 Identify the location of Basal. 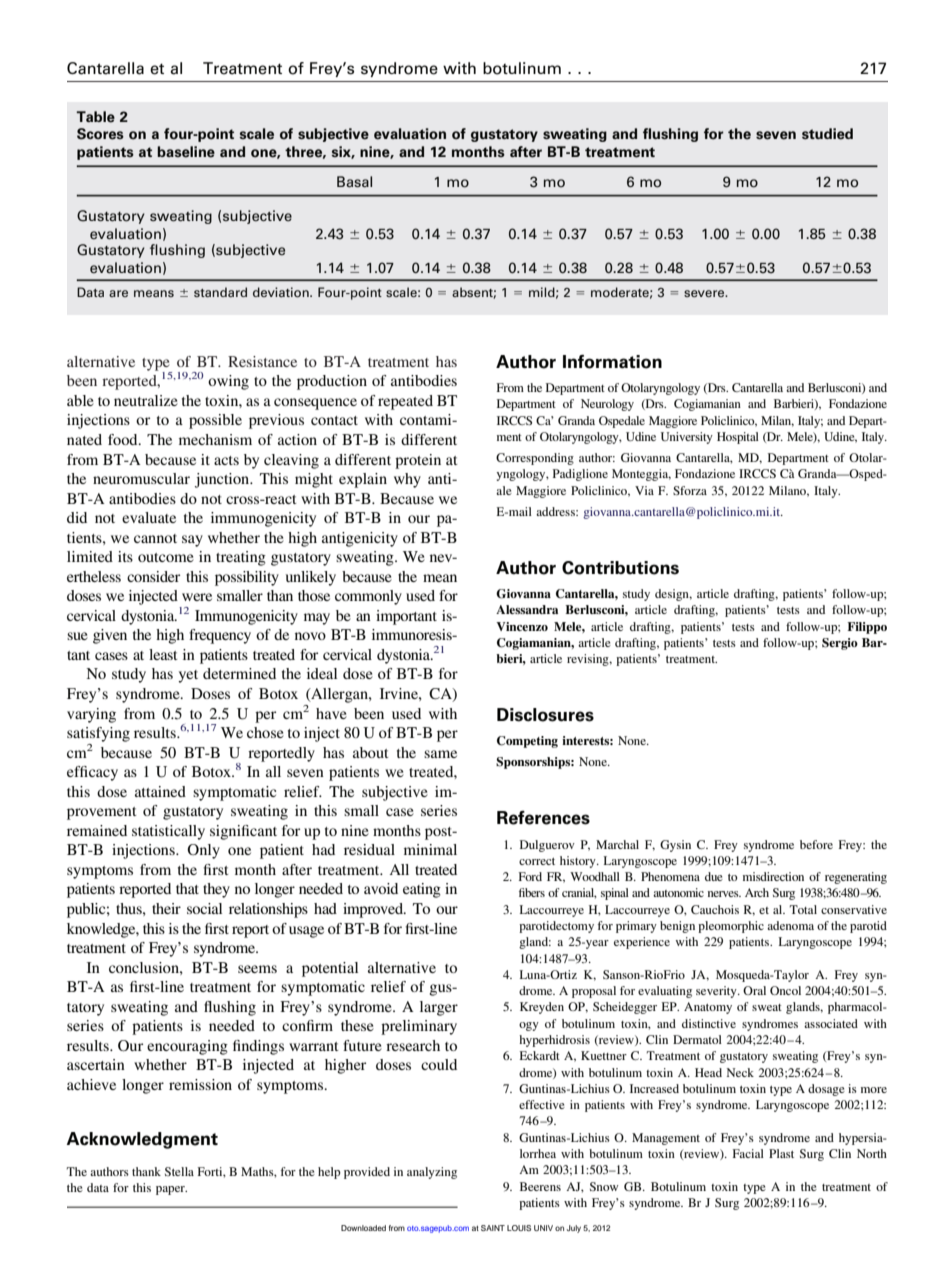
(354, 182).
